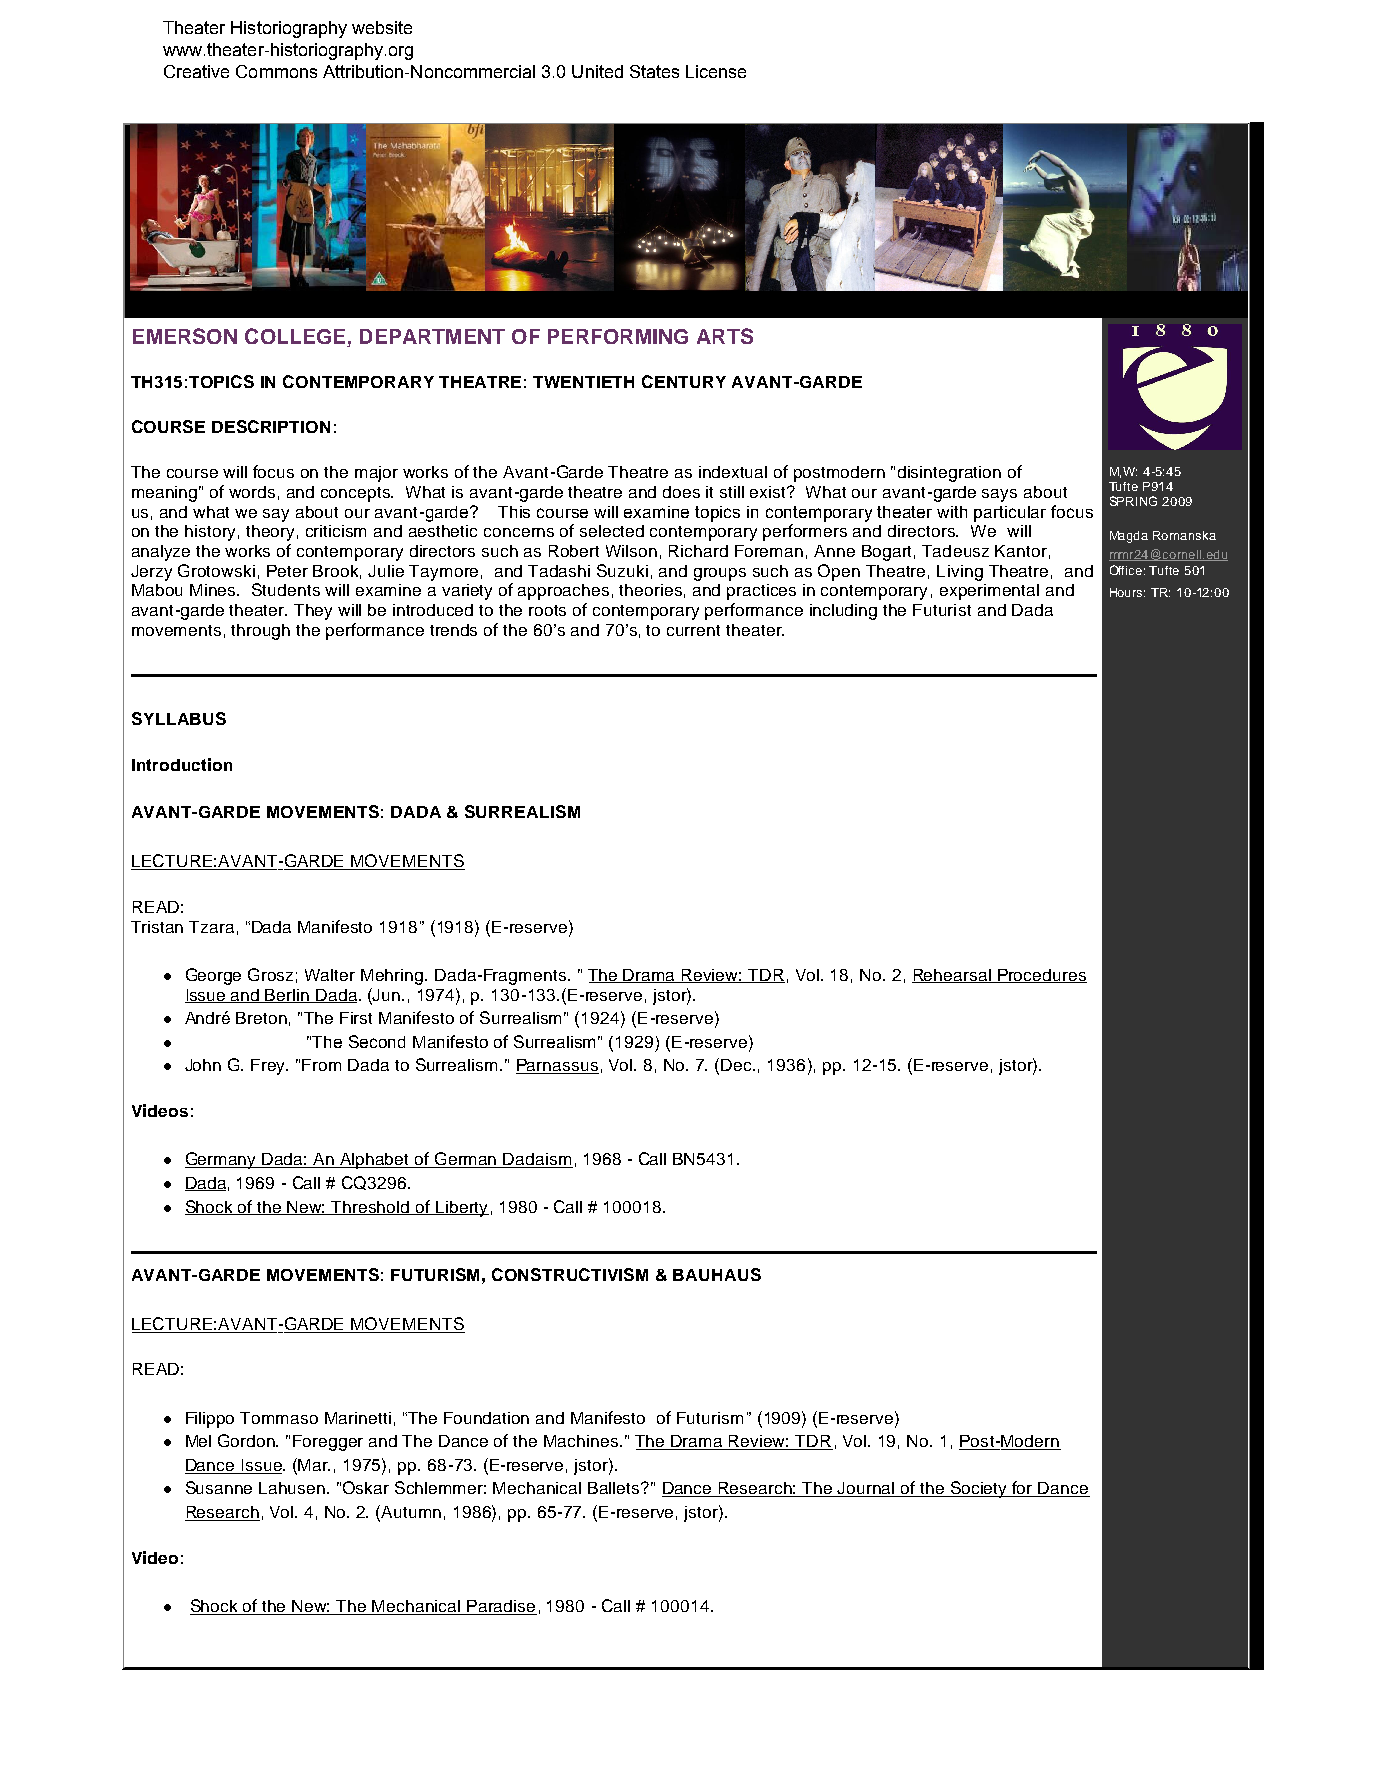  Describe the element at coordinates (716, 71) in the screenshot. I see `License` at that location.
